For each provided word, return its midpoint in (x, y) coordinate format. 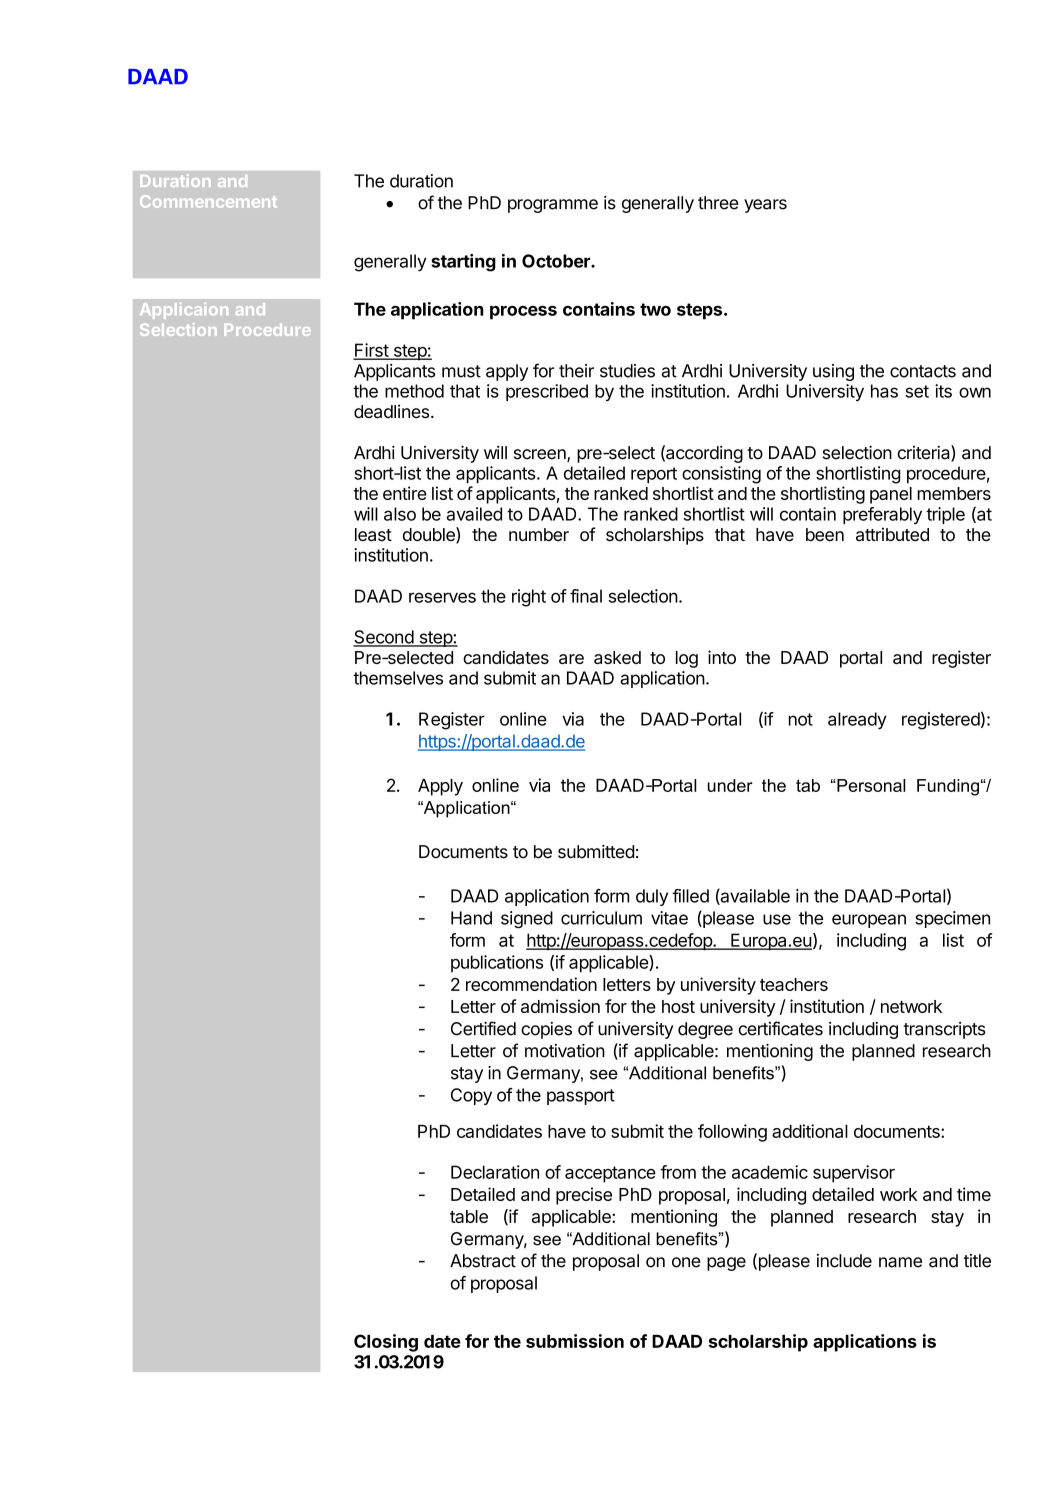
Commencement (208, 201)
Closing (386, 1343)
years (765, 206)
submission (575, 1341)
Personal (870, 785)
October (557, 261)
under (730, 785)
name (900, 1262)
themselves (398, 678)
